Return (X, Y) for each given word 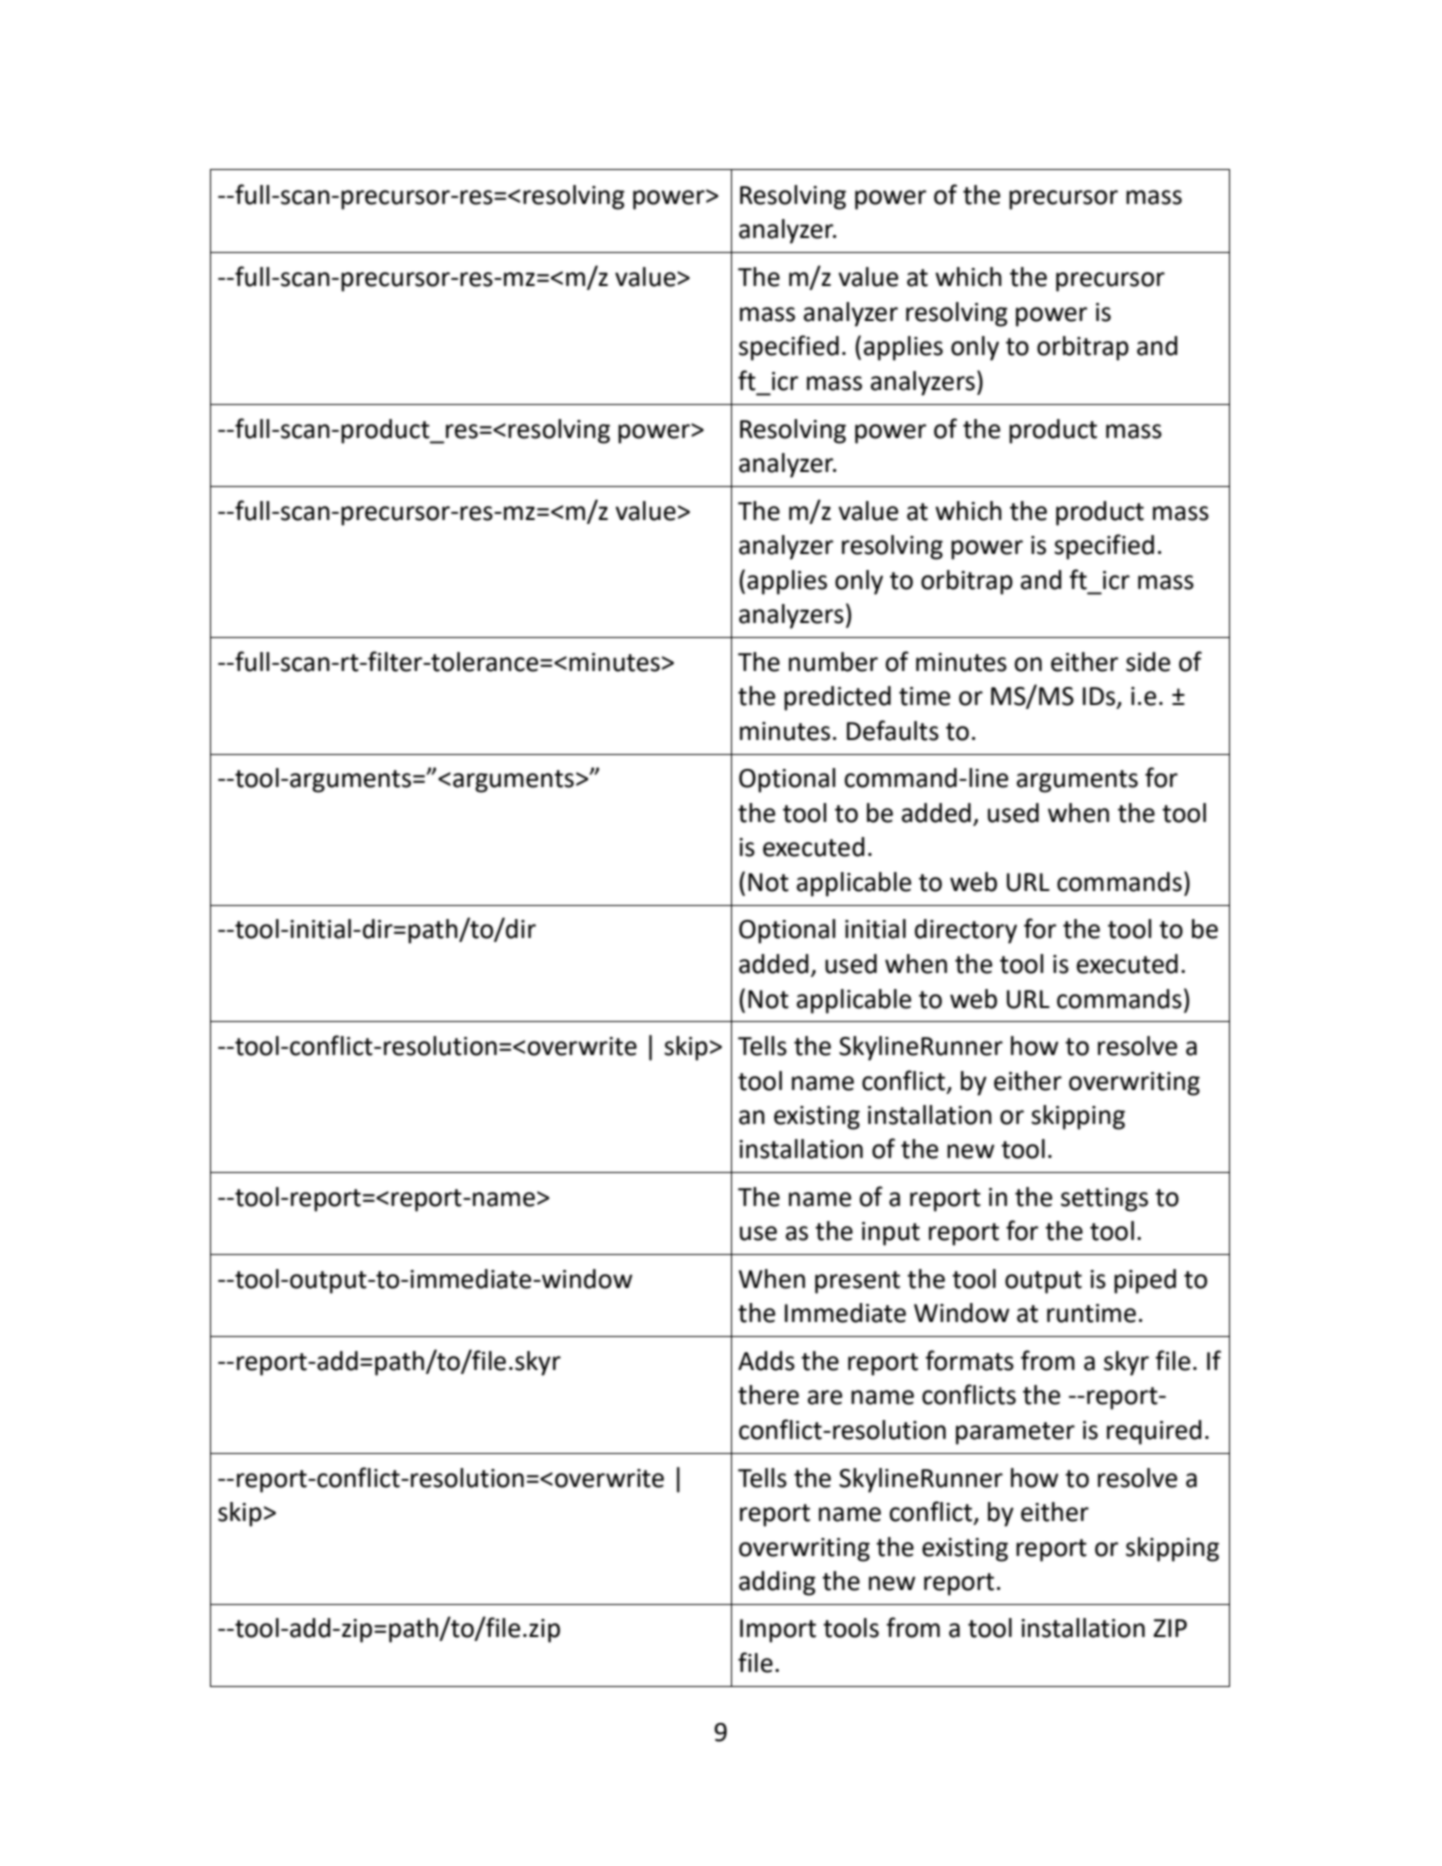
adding (777, 1583)
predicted (837, 698)
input (891, 1234)
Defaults (893, 730)
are (825, 1397)
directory (966, 931)
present (857, 1282)
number (833, 662)
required (1154, 1432)
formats (969, 1360)
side (1148, 662)
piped (1145, 1281)
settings (1104, 1200)
